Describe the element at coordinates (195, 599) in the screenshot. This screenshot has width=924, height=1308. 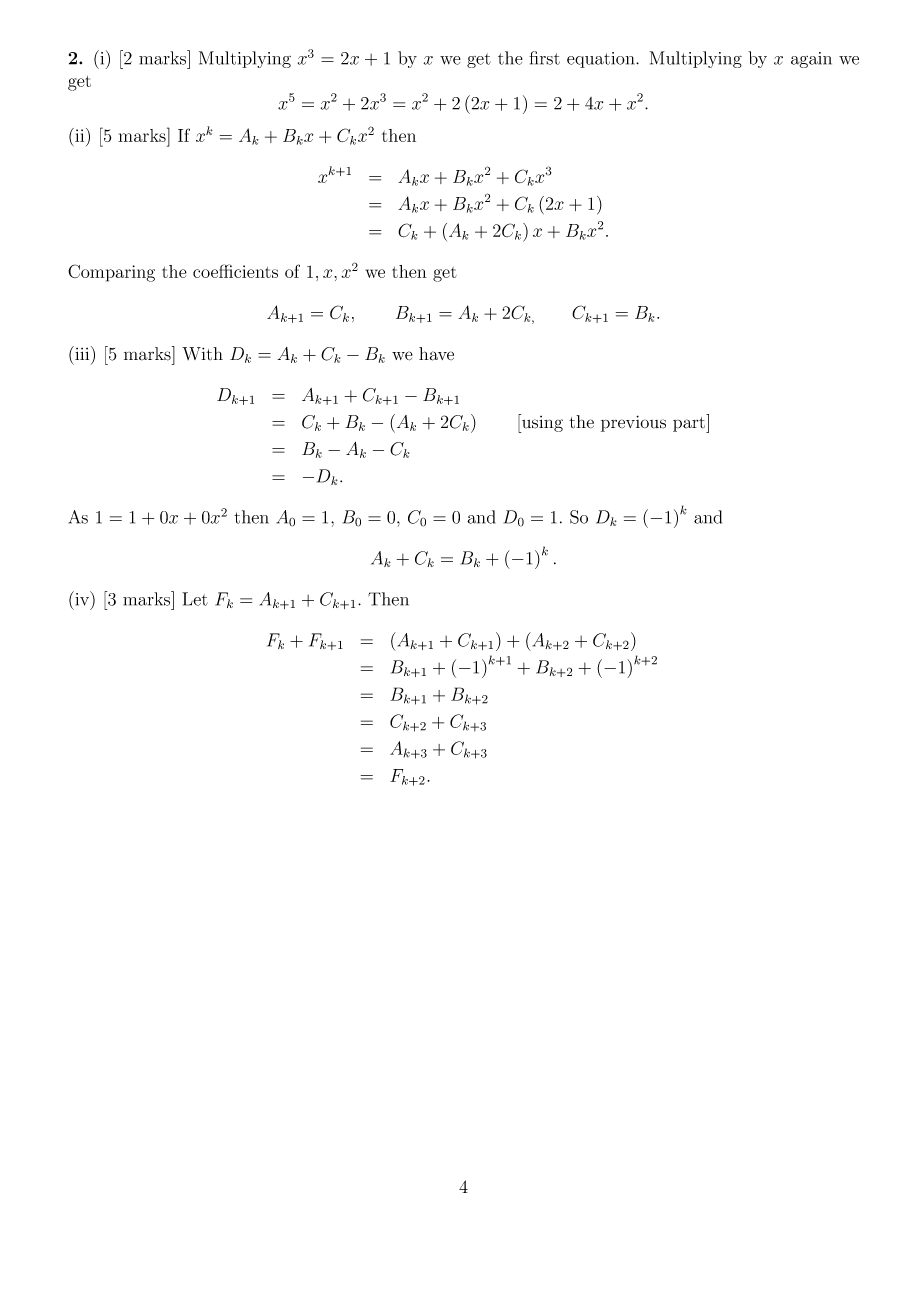
I see `Let` at that location.
